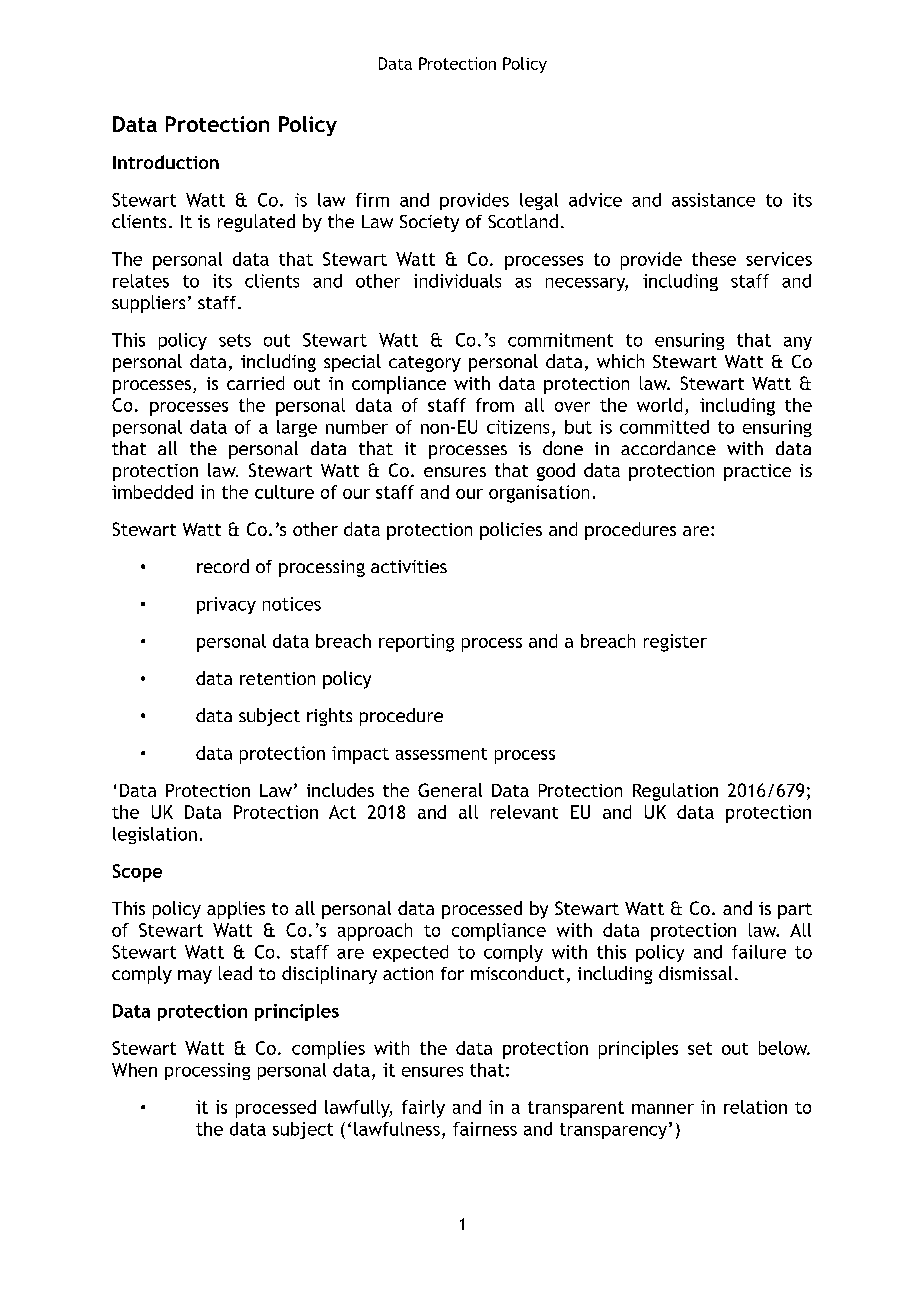 The image size is (924, 1308). What do you see at coordinates (152, 492) in the image?
I see `imbedded` at bounding box center [152, 492].
